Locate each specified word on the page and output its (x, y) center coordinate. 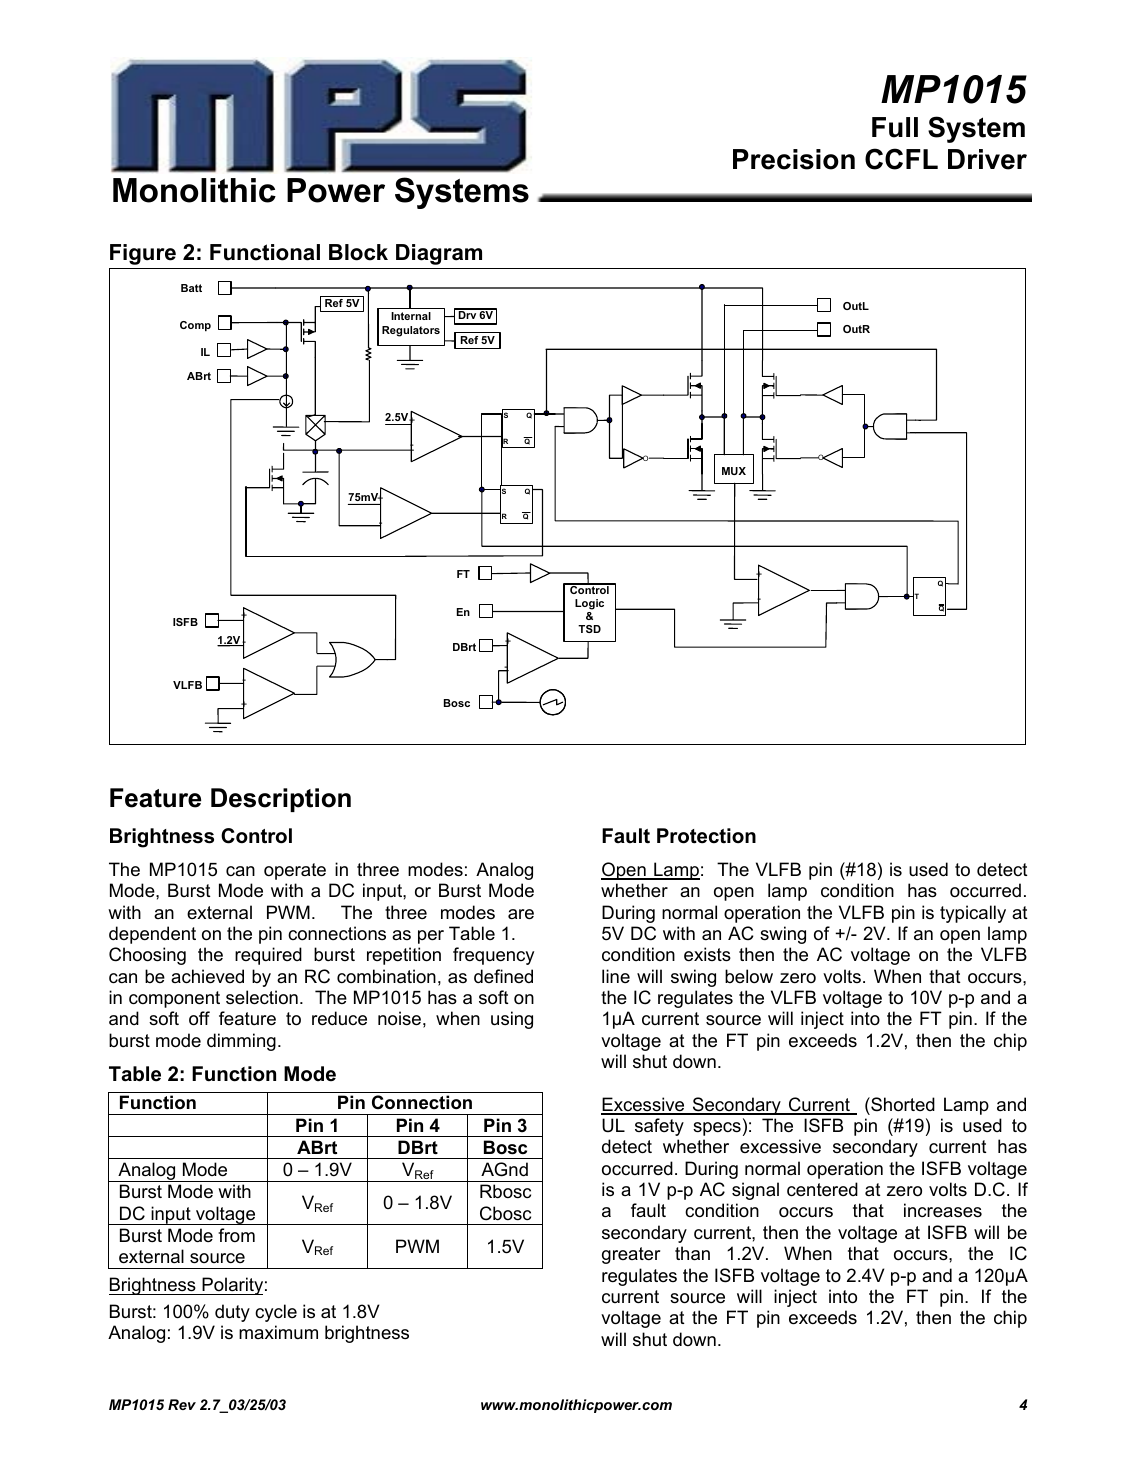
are (521, 914)
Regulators (411, 331)
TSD (589, 629)
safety (659, 1127)
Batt (191, 288)
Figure (143, 254)
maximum (278, 1332)
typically (973, 914)
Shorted (902, 1104)
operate (295, 871)
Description (281, 800)
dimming (241, 1042)
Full (895, 127)
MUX (734, 471)
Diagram (439, 254)
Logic (589, 604)
